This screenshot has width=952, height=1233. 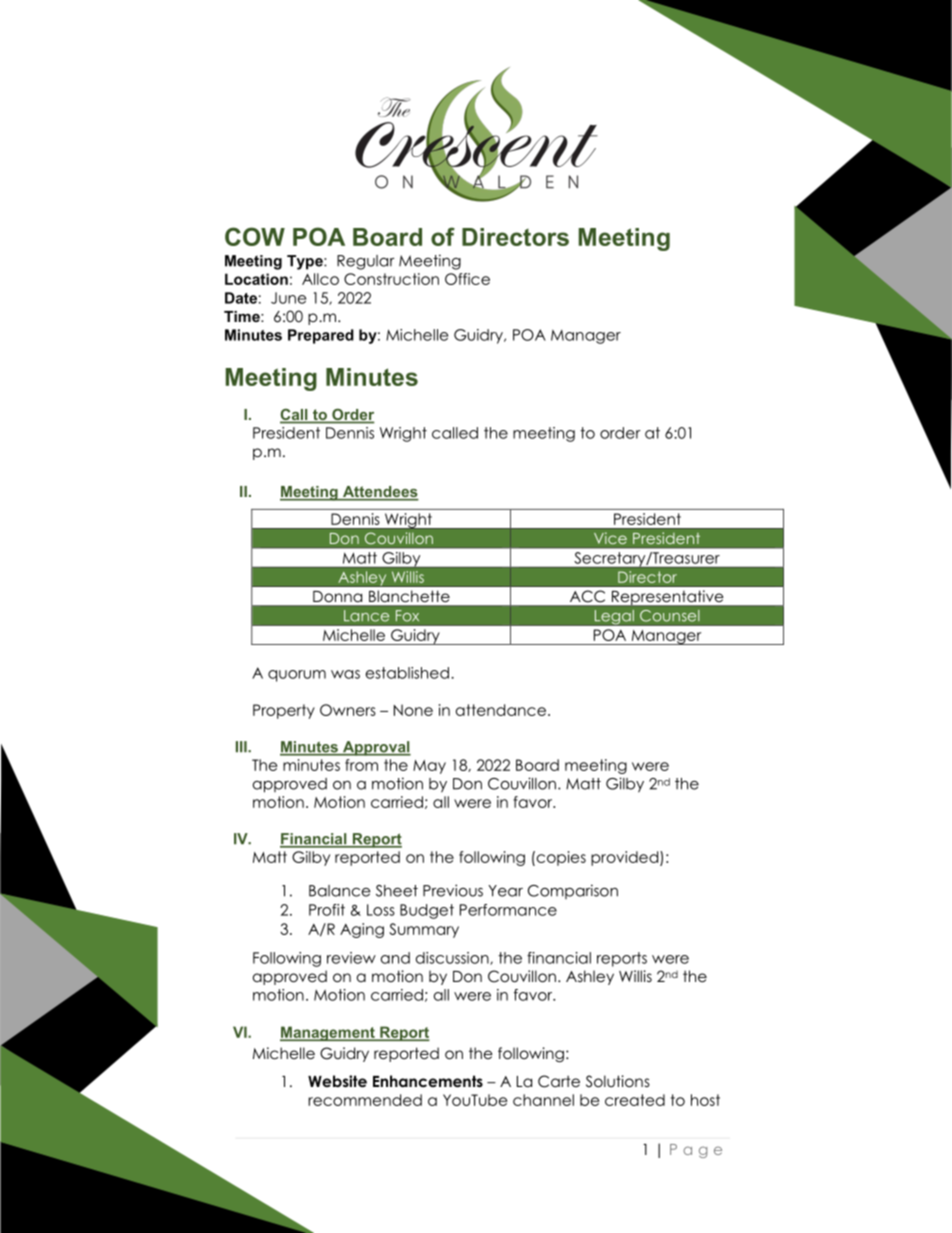 What do you see at coordinates (467, 279) in the screenshot?
I see `Office` at bounding box center [467, 279].
